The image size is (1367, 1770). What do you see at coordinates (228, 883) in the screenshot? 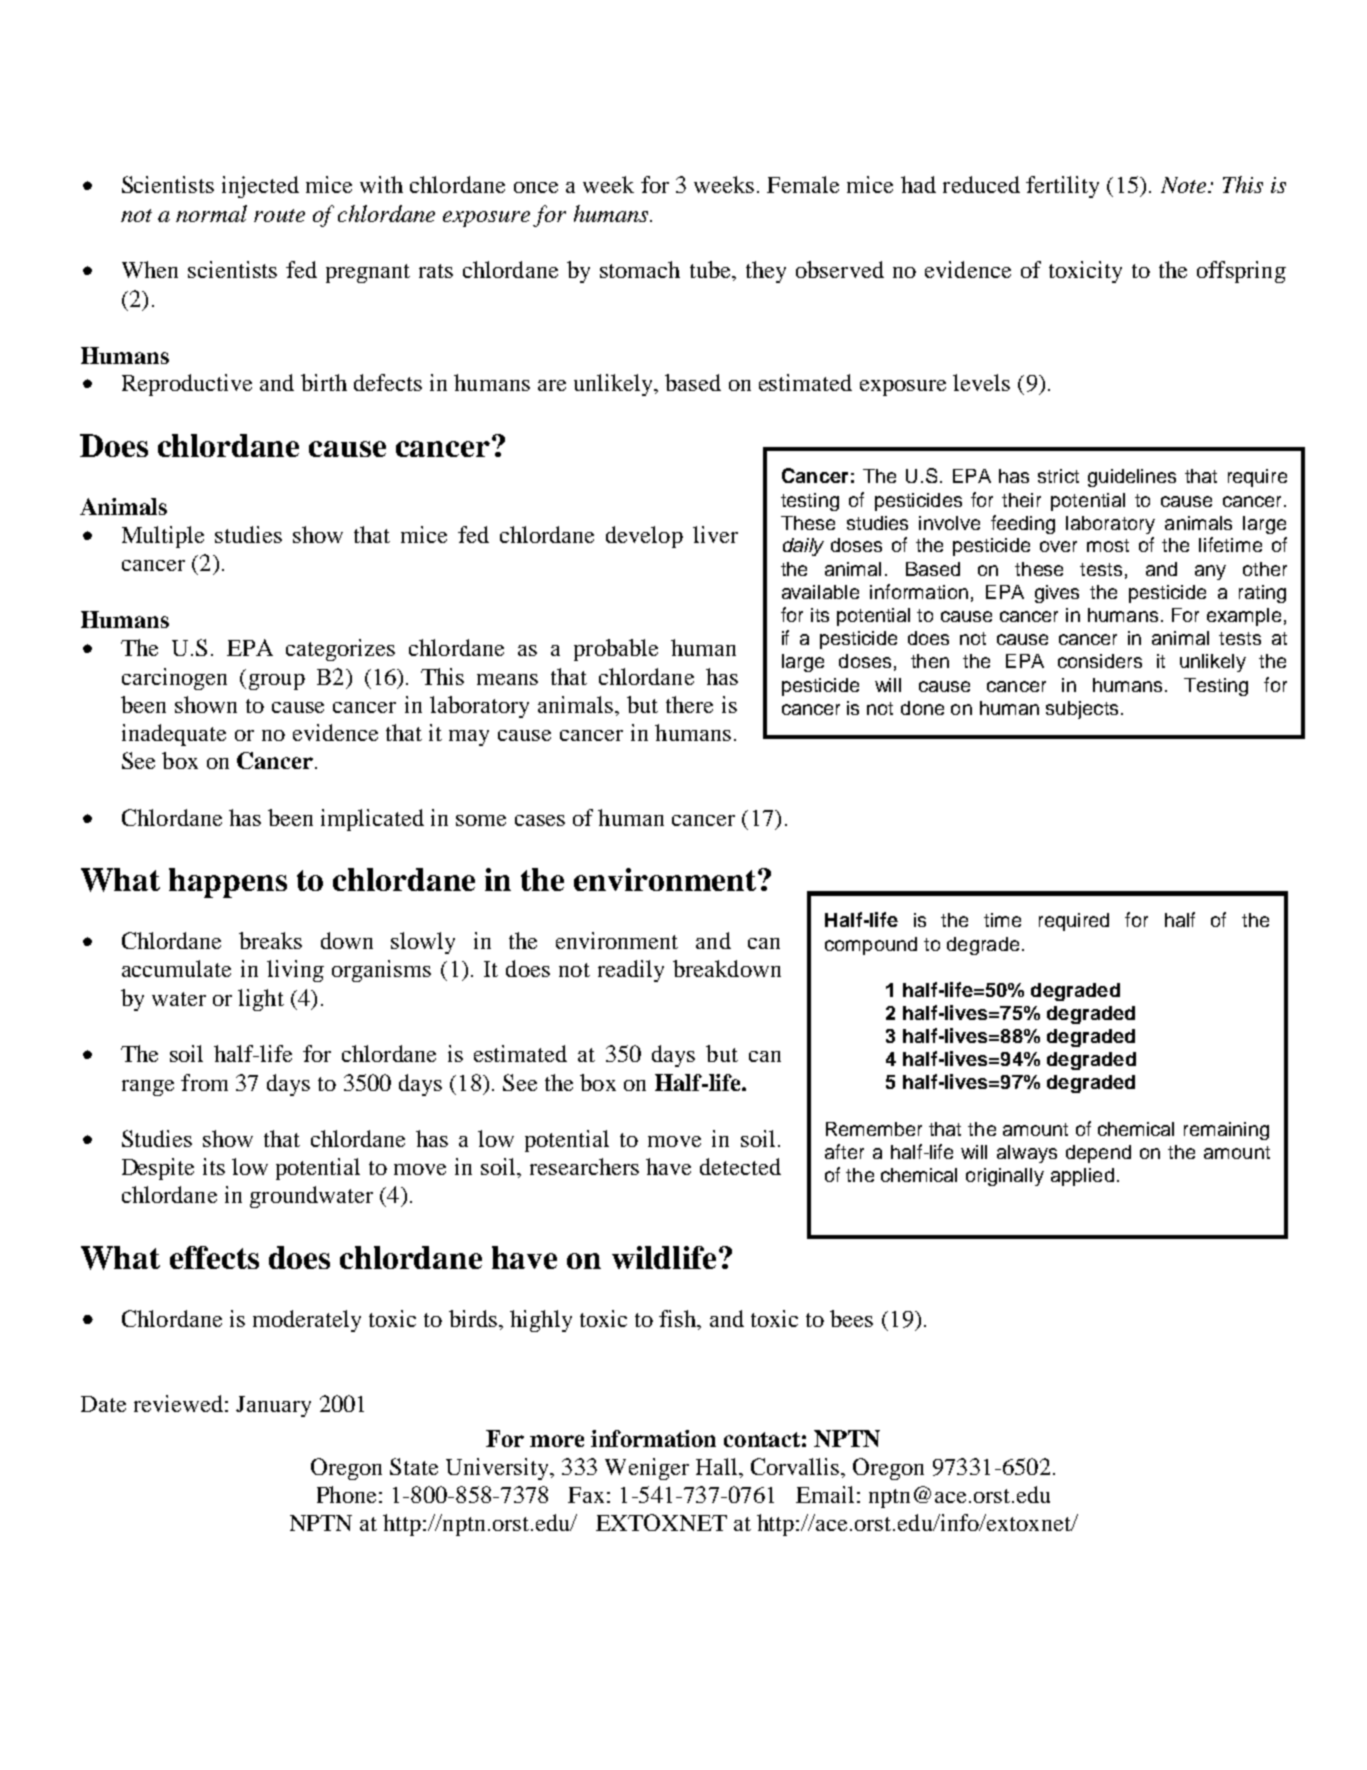
I see `happens` at bounding box center [228, 883].
